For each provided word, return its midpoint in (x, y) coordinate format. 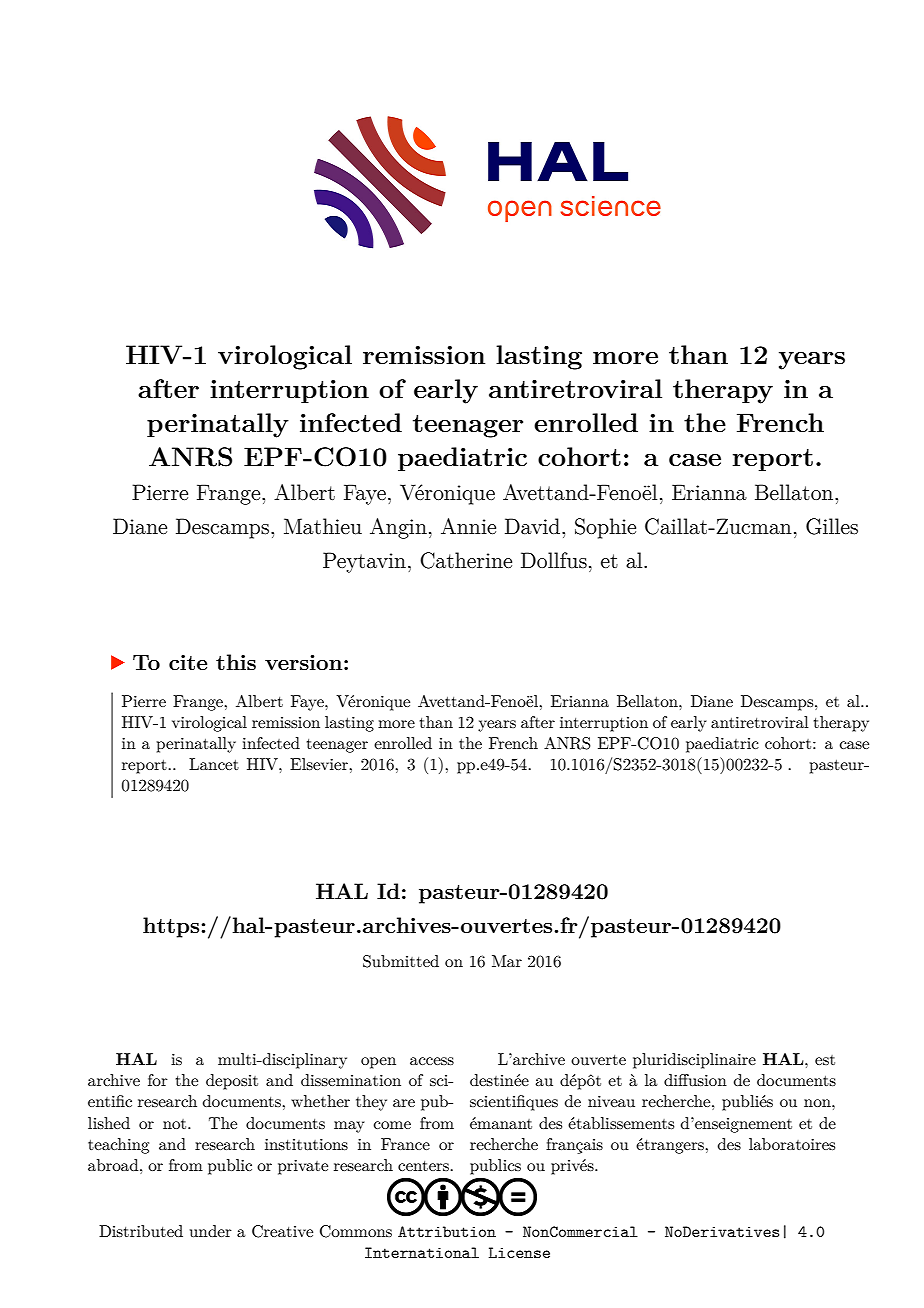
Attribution (447, 1231)
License (519, 1252)
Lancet (214, 764)
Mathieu (323, 526)
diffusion (695, 1080)
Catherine (466, 560)
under (211, 1231)
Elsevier (320, 764)
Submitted (401, 961)
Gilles (832, 526)
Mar (507, 961)
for (158, 1080)
